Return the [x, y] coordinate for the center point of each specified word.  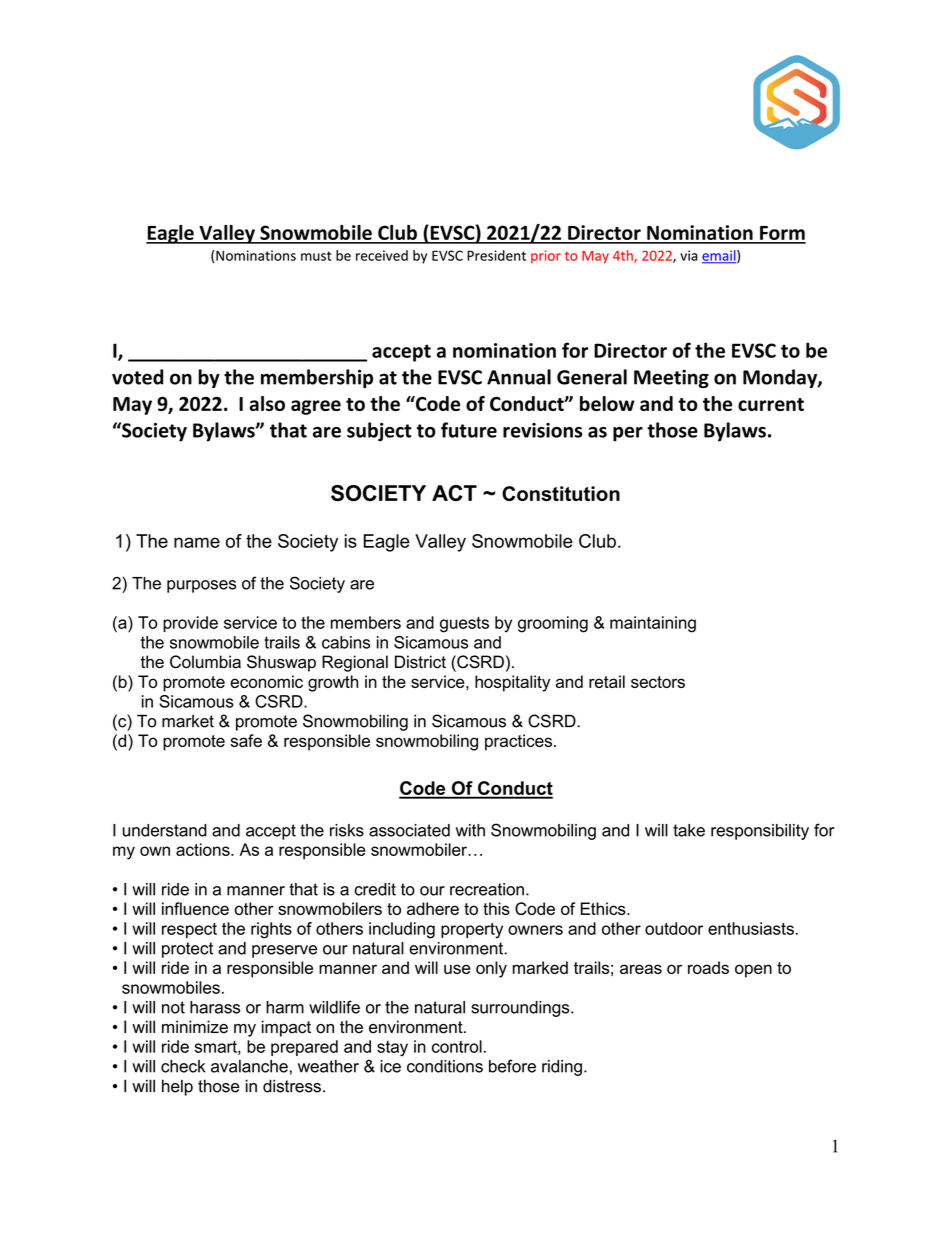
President [496, 255]
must [316, 256]
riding [562, 1068]
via [689, 255]
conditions [445, 1066]
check [183, 1066]
